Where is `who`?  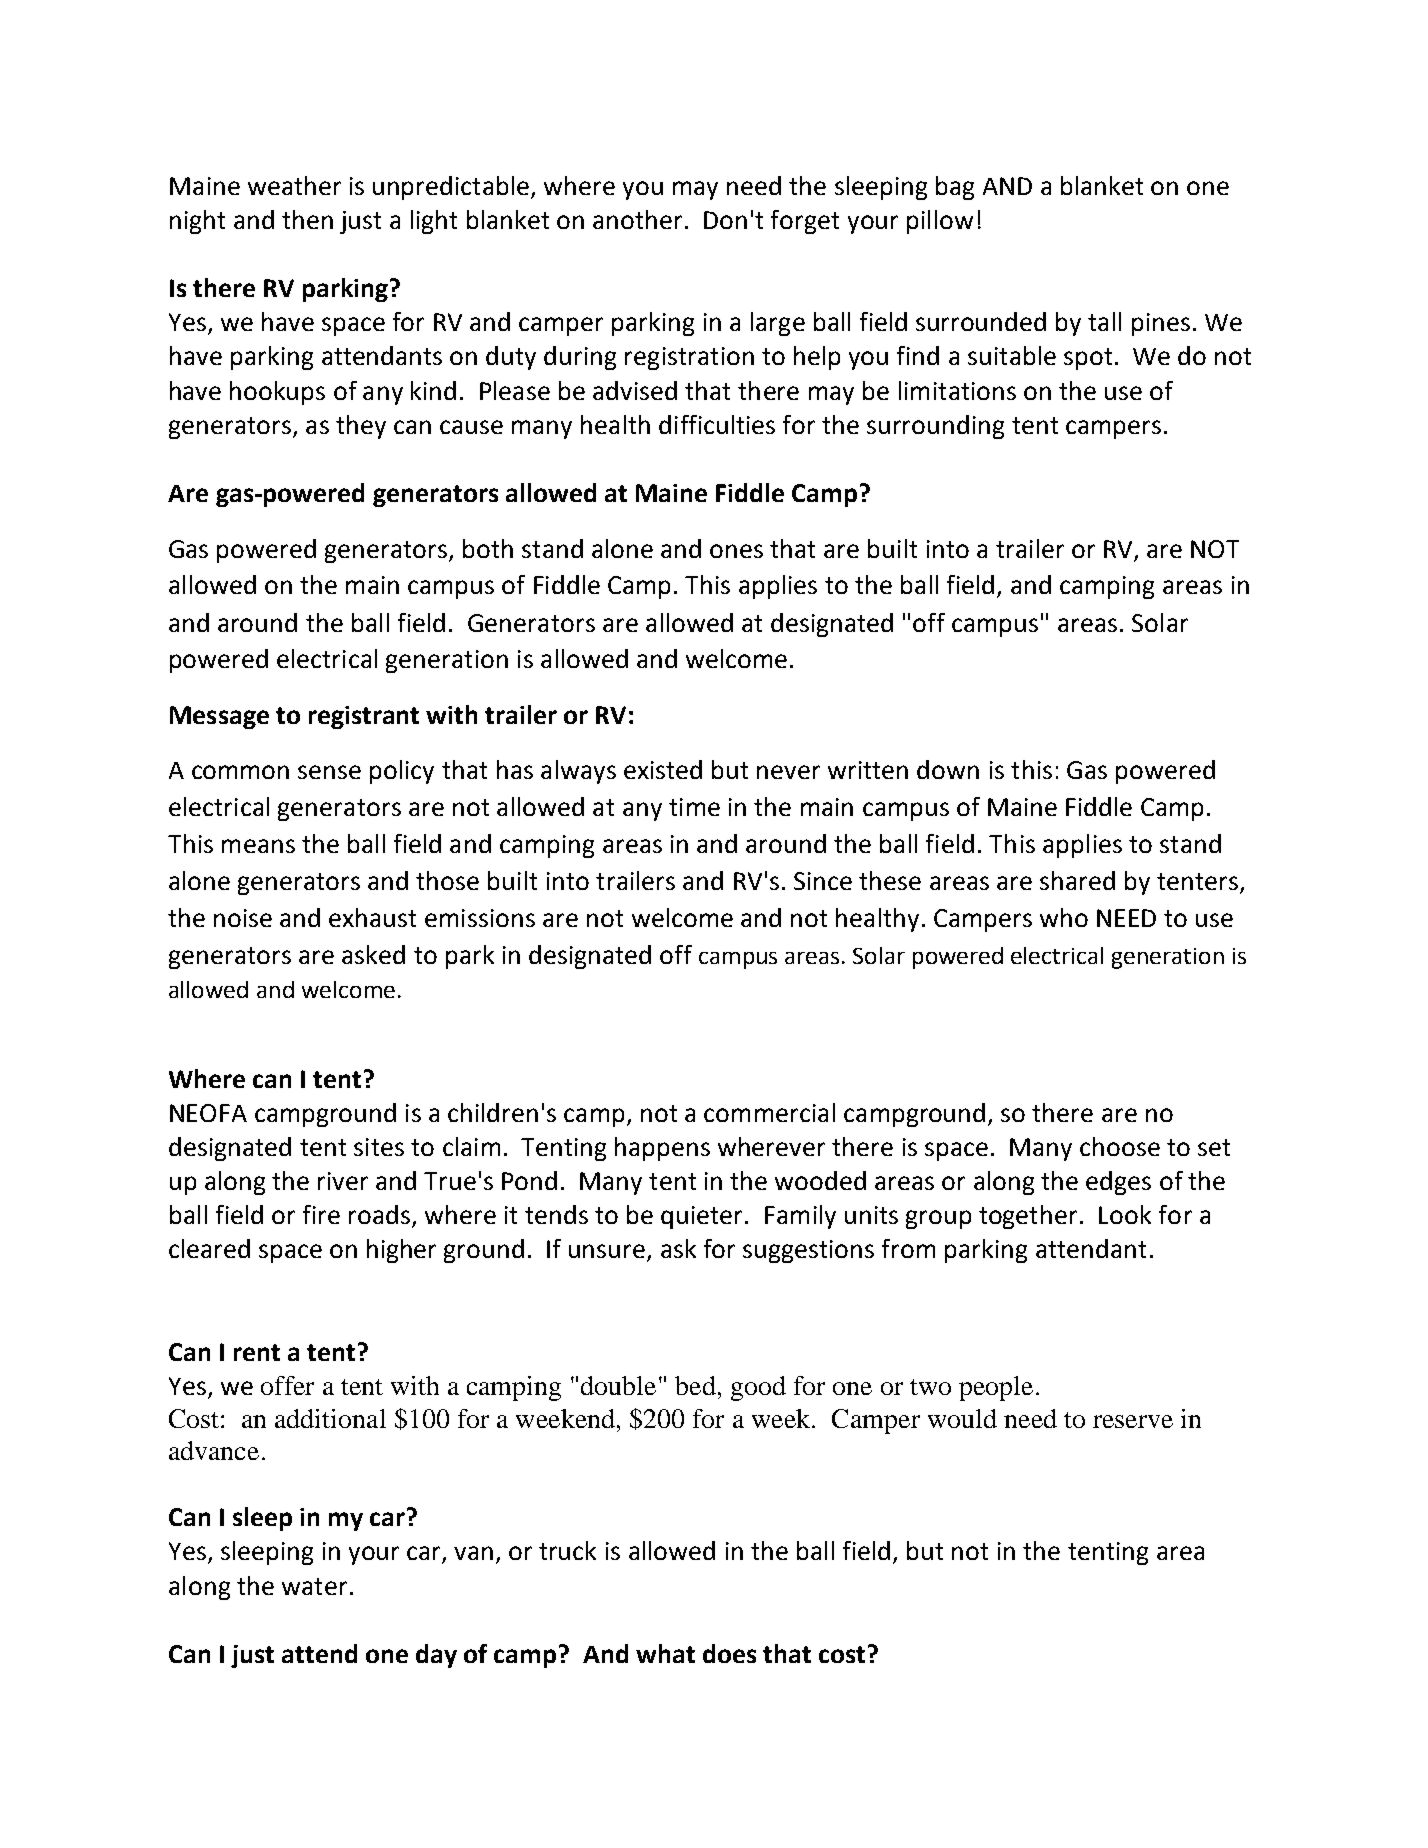 who is located at coordinates (1064, 917).
